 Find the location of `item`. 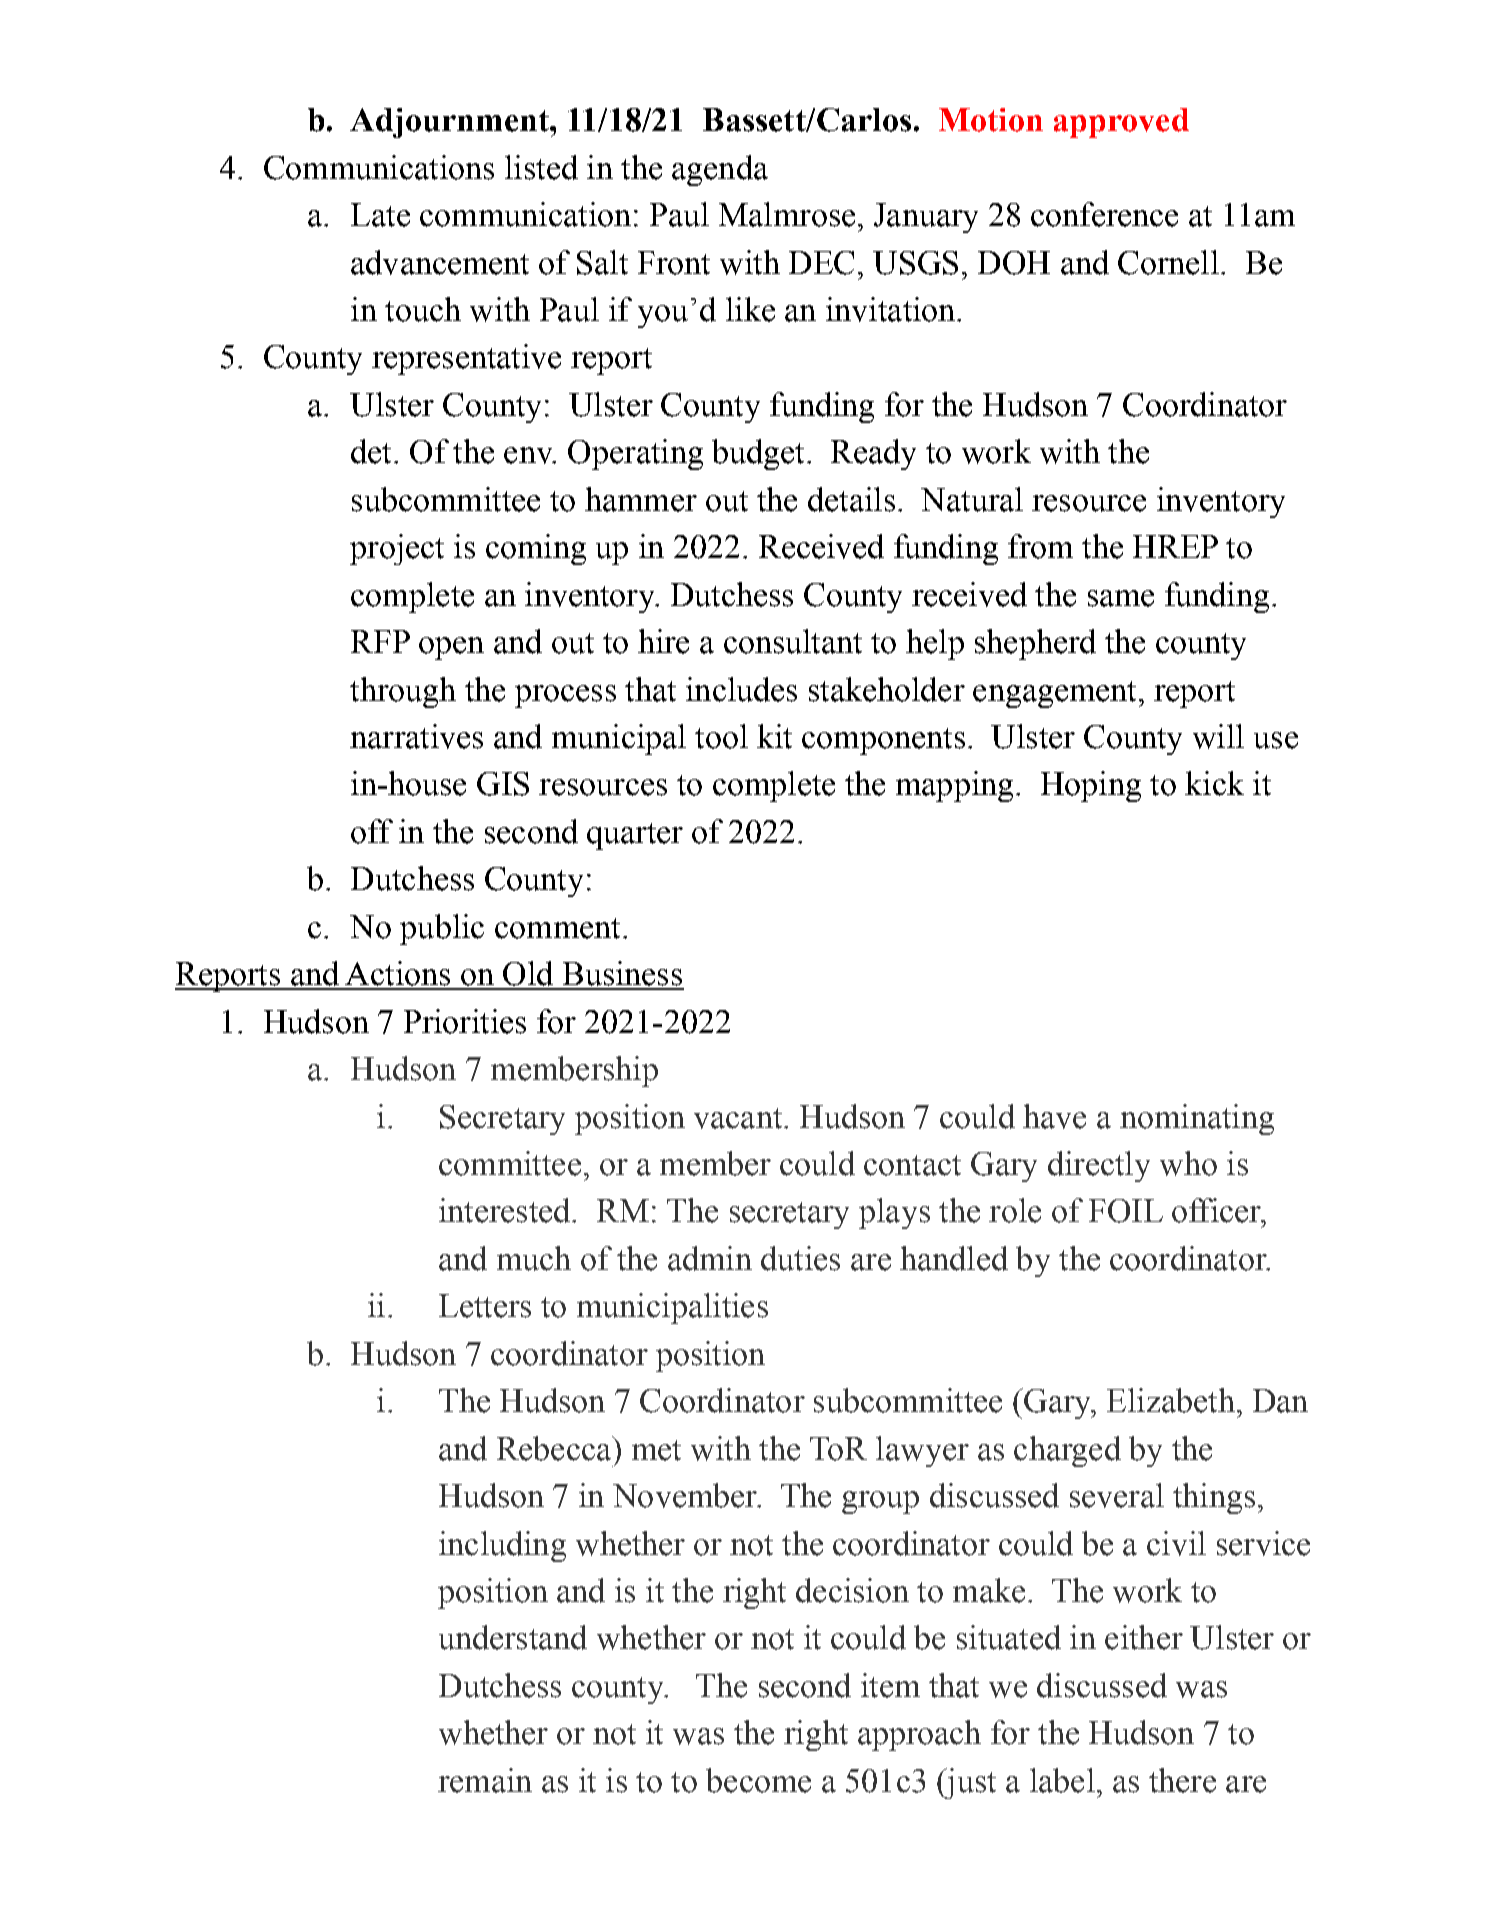

item is located at coordinates (890, 1685).
